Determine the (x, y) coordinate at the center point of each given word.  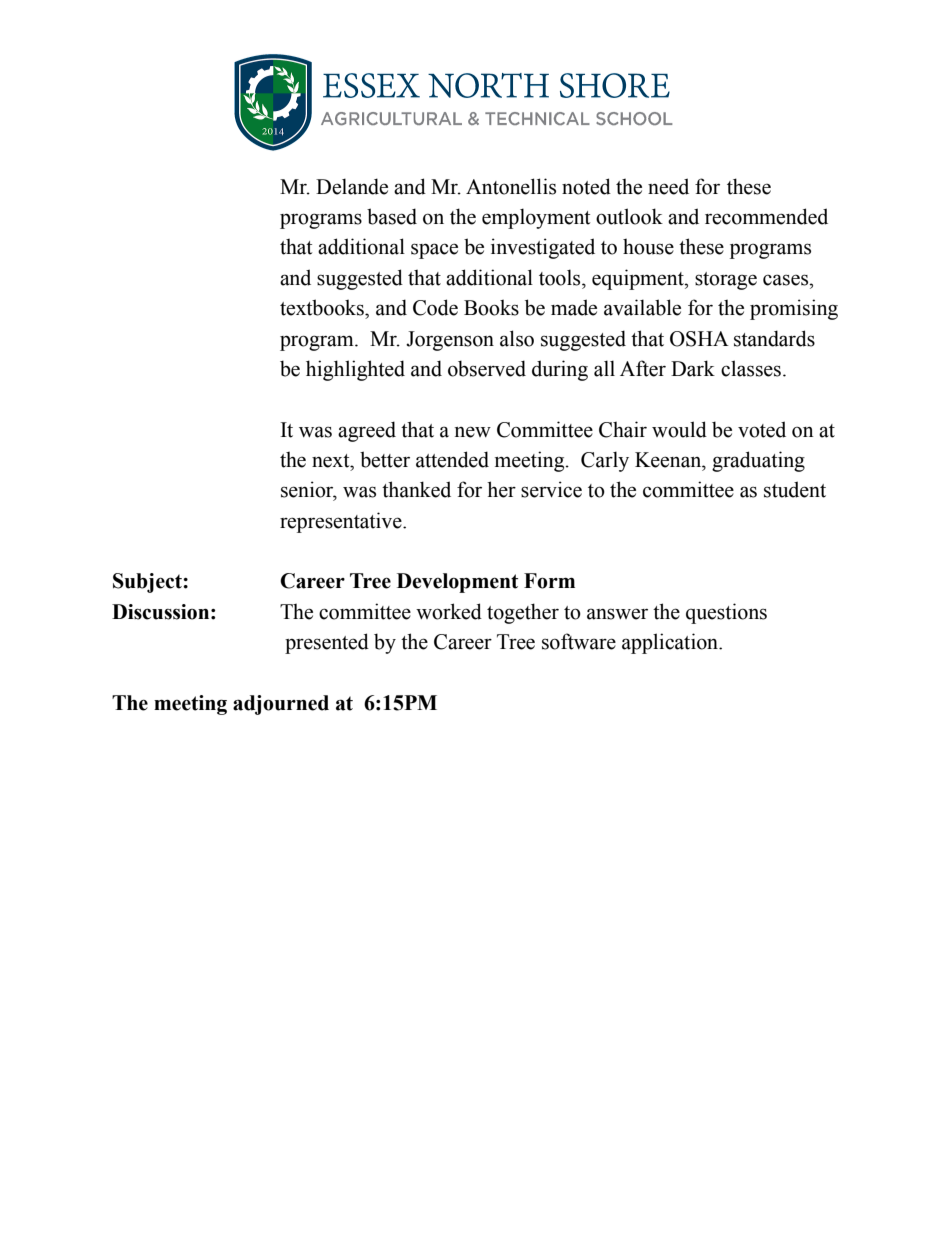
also (517, 338)
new (473, 432)
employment (536, 218)
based (392, 216)
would (679, 429)
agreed (367, 431)
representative (342, 522)
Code (435, 307)
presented (327, 643)
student (795, 489)
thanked (416, 489)
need (668, 186)
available (642, 307)
